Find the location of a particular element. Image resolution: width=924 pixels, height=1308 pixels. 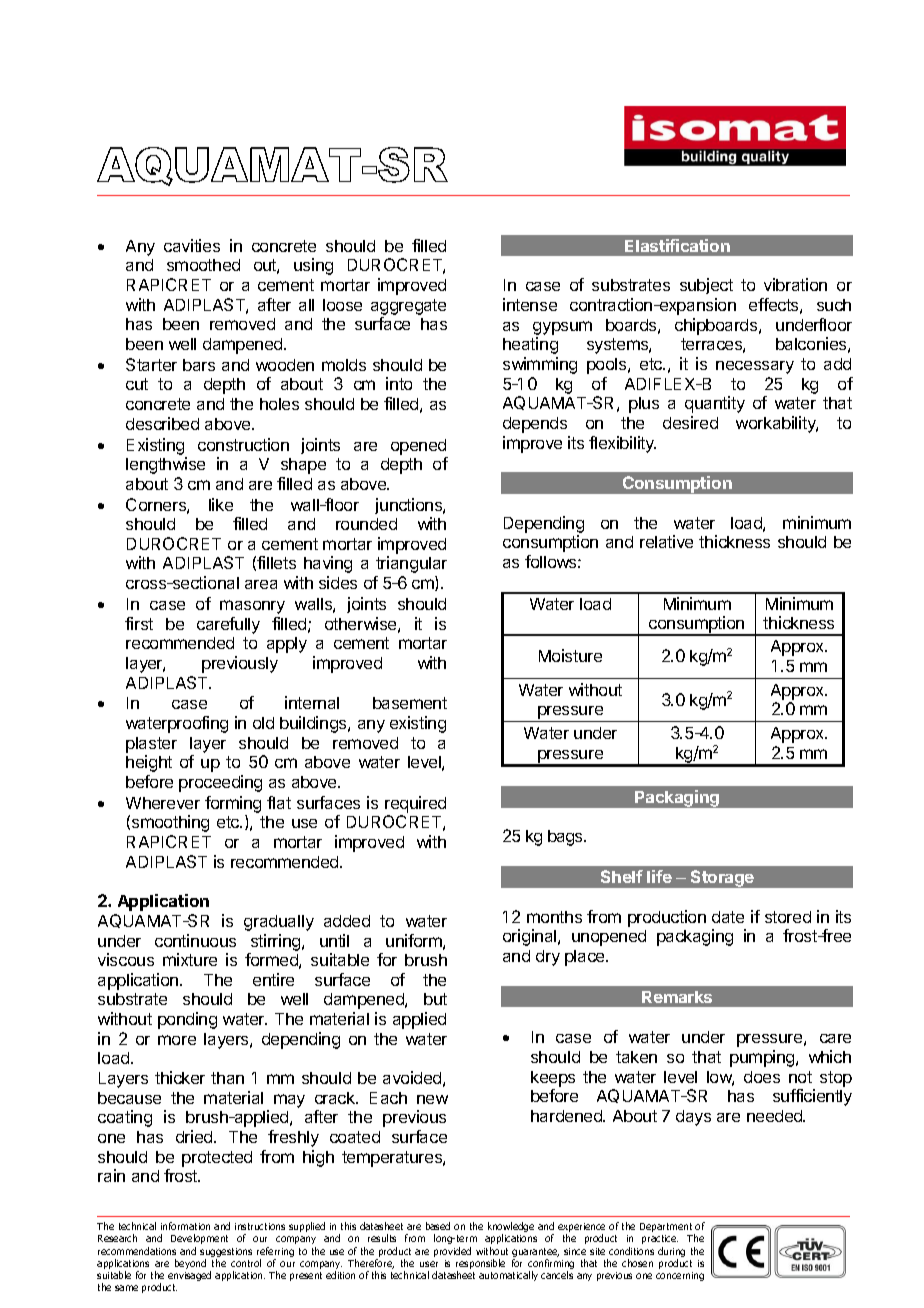

masonry is located at coordinates (252, 607).
